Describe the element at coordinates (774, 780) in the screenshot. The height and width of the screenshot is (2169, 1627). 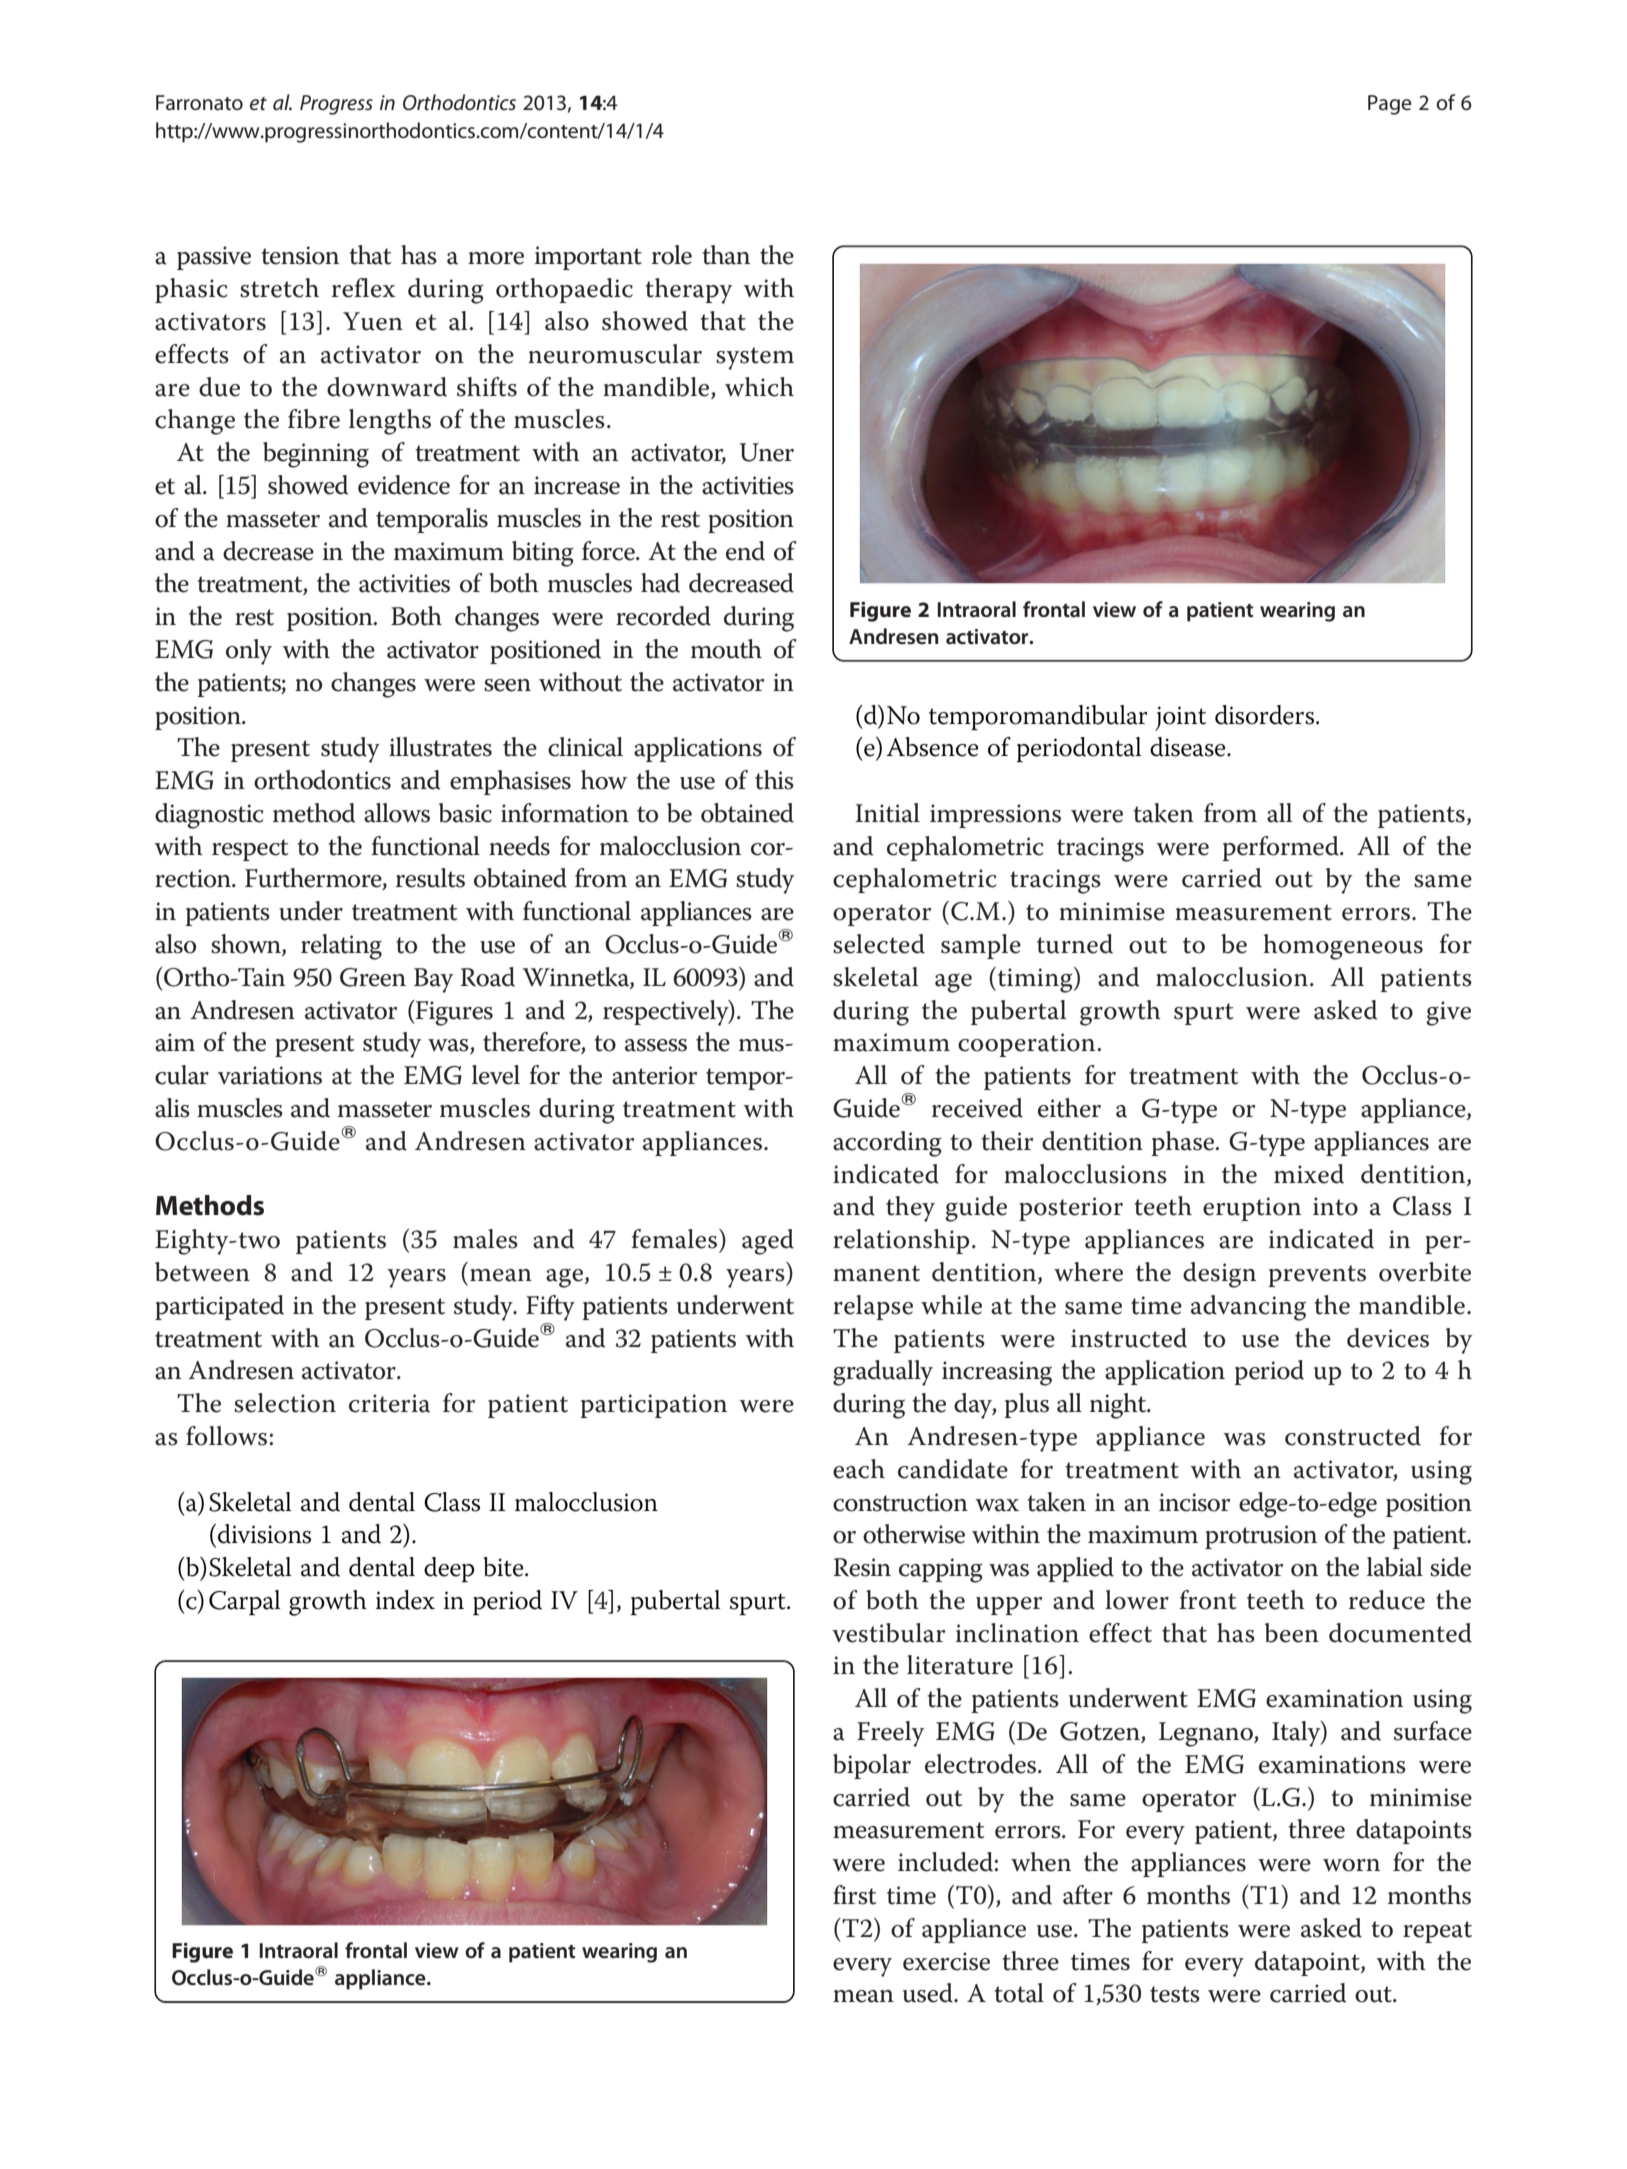
I see `this` at that location.
